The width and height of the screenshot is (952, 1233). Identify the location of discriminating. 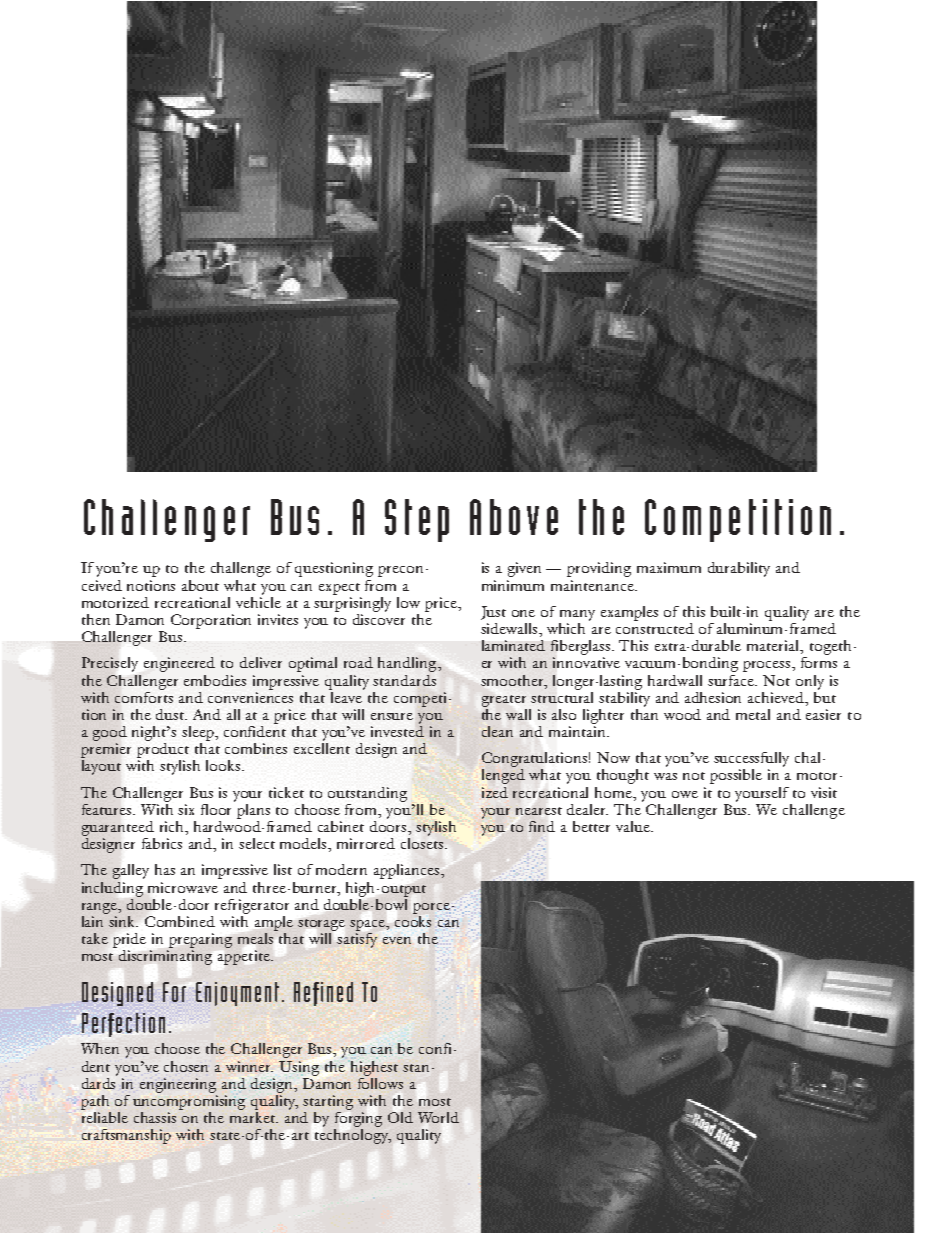
(165, 956).
